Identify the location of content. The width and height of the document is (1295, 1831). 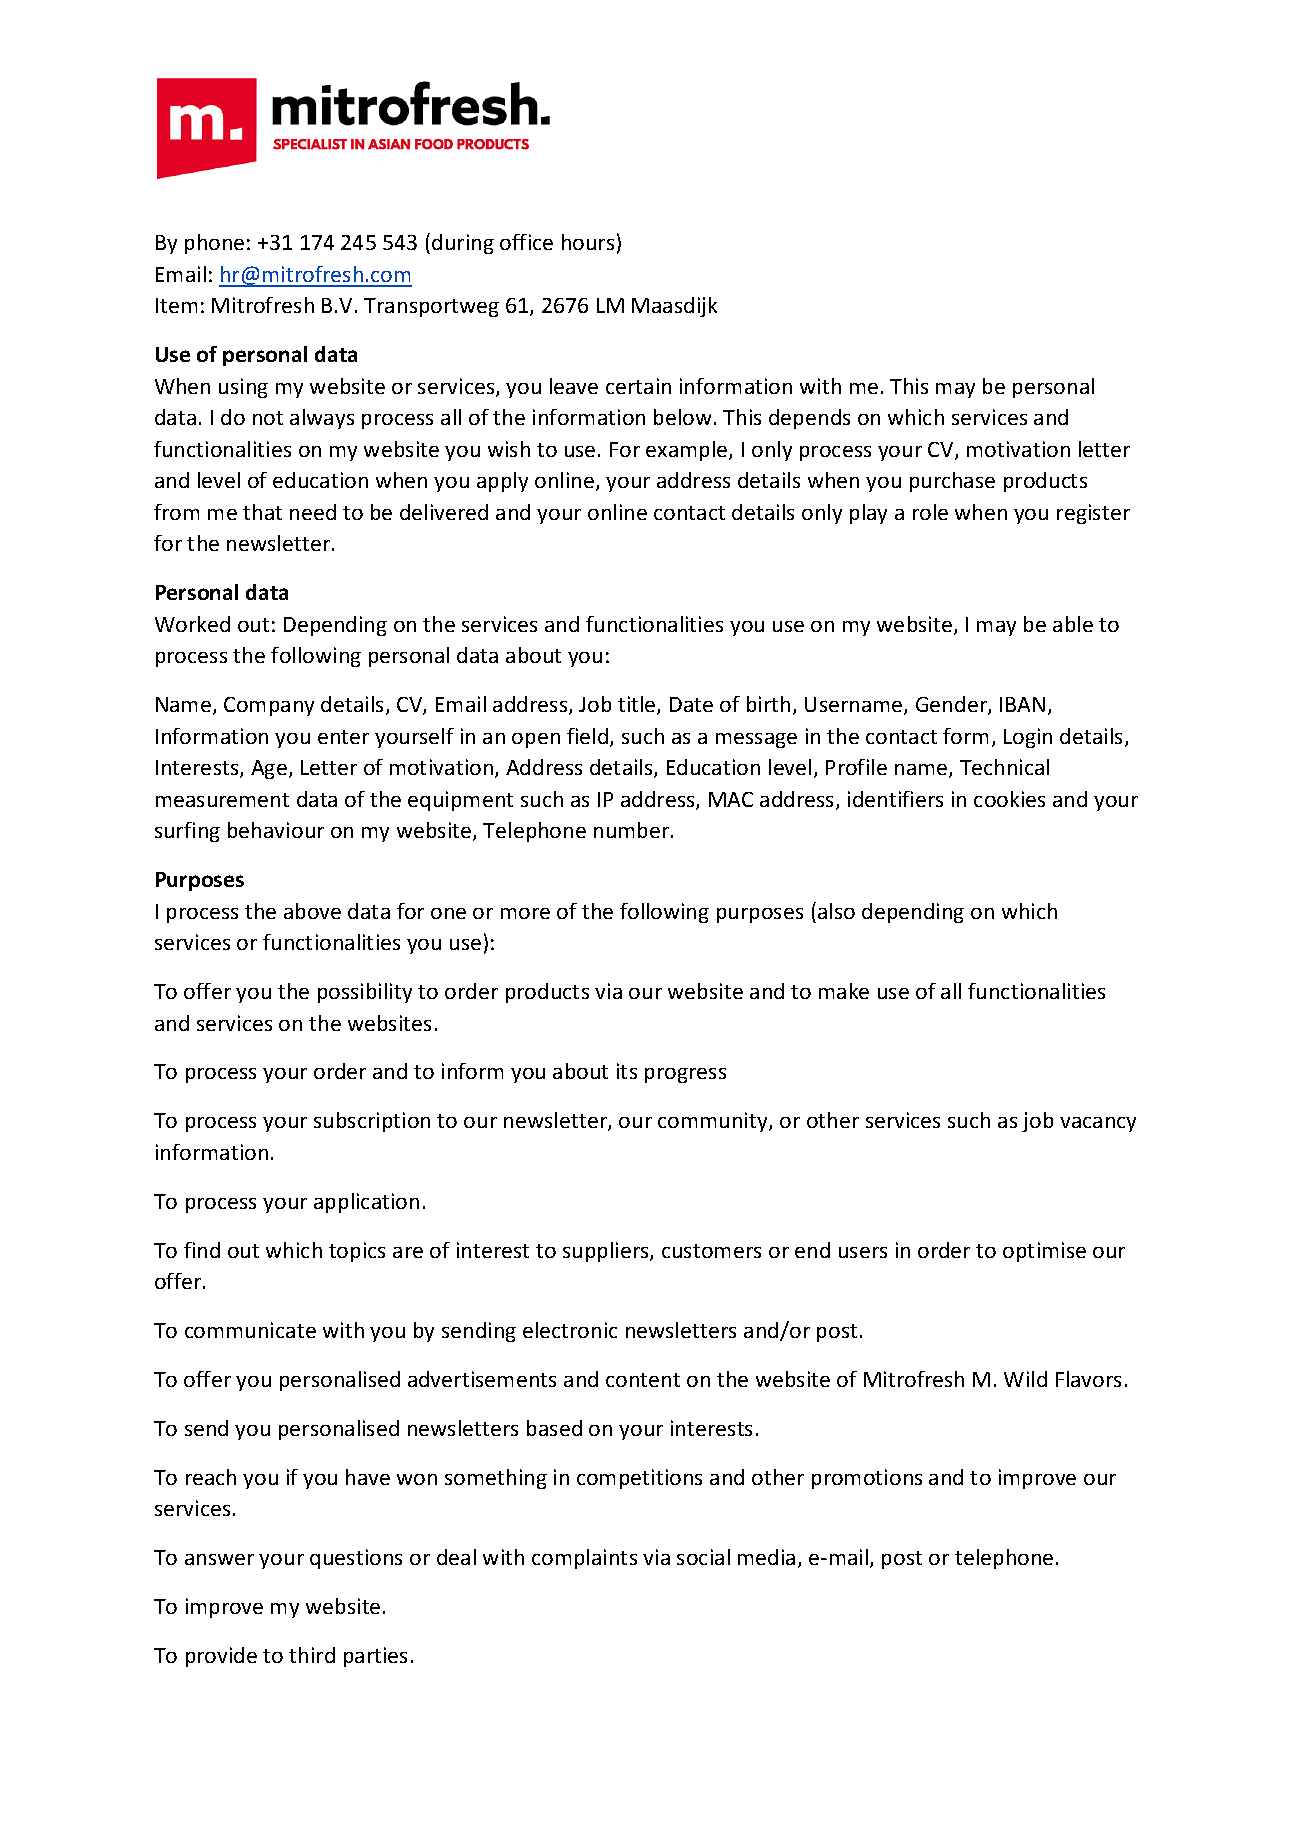
(643, 1380).
